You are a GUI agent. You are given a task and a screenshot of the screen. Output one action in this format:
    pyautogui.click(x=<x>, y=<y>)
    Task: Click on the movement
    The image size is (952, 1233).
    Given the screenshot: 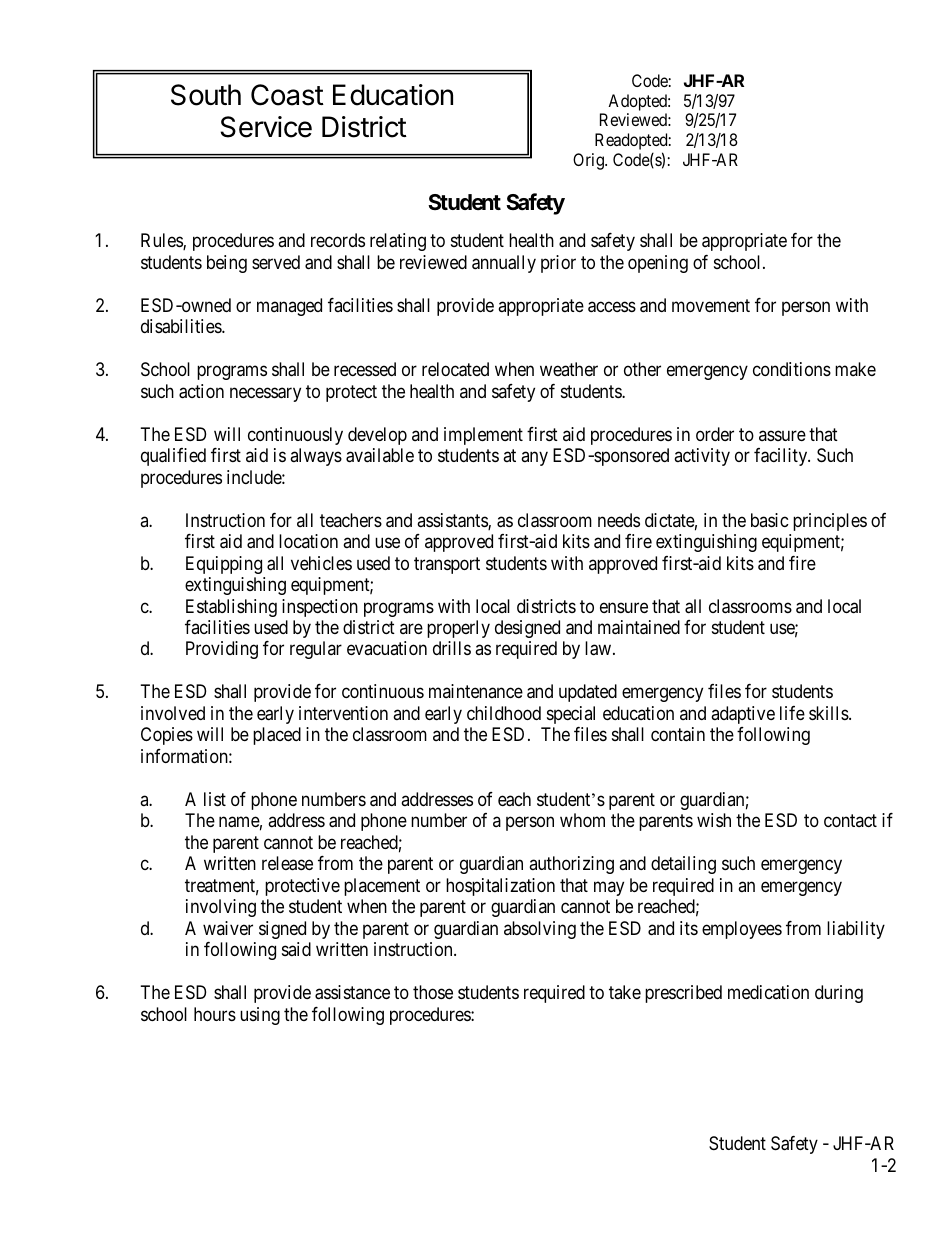 What is the action you would take?
    pyautogui.click(x=711, y=305)
